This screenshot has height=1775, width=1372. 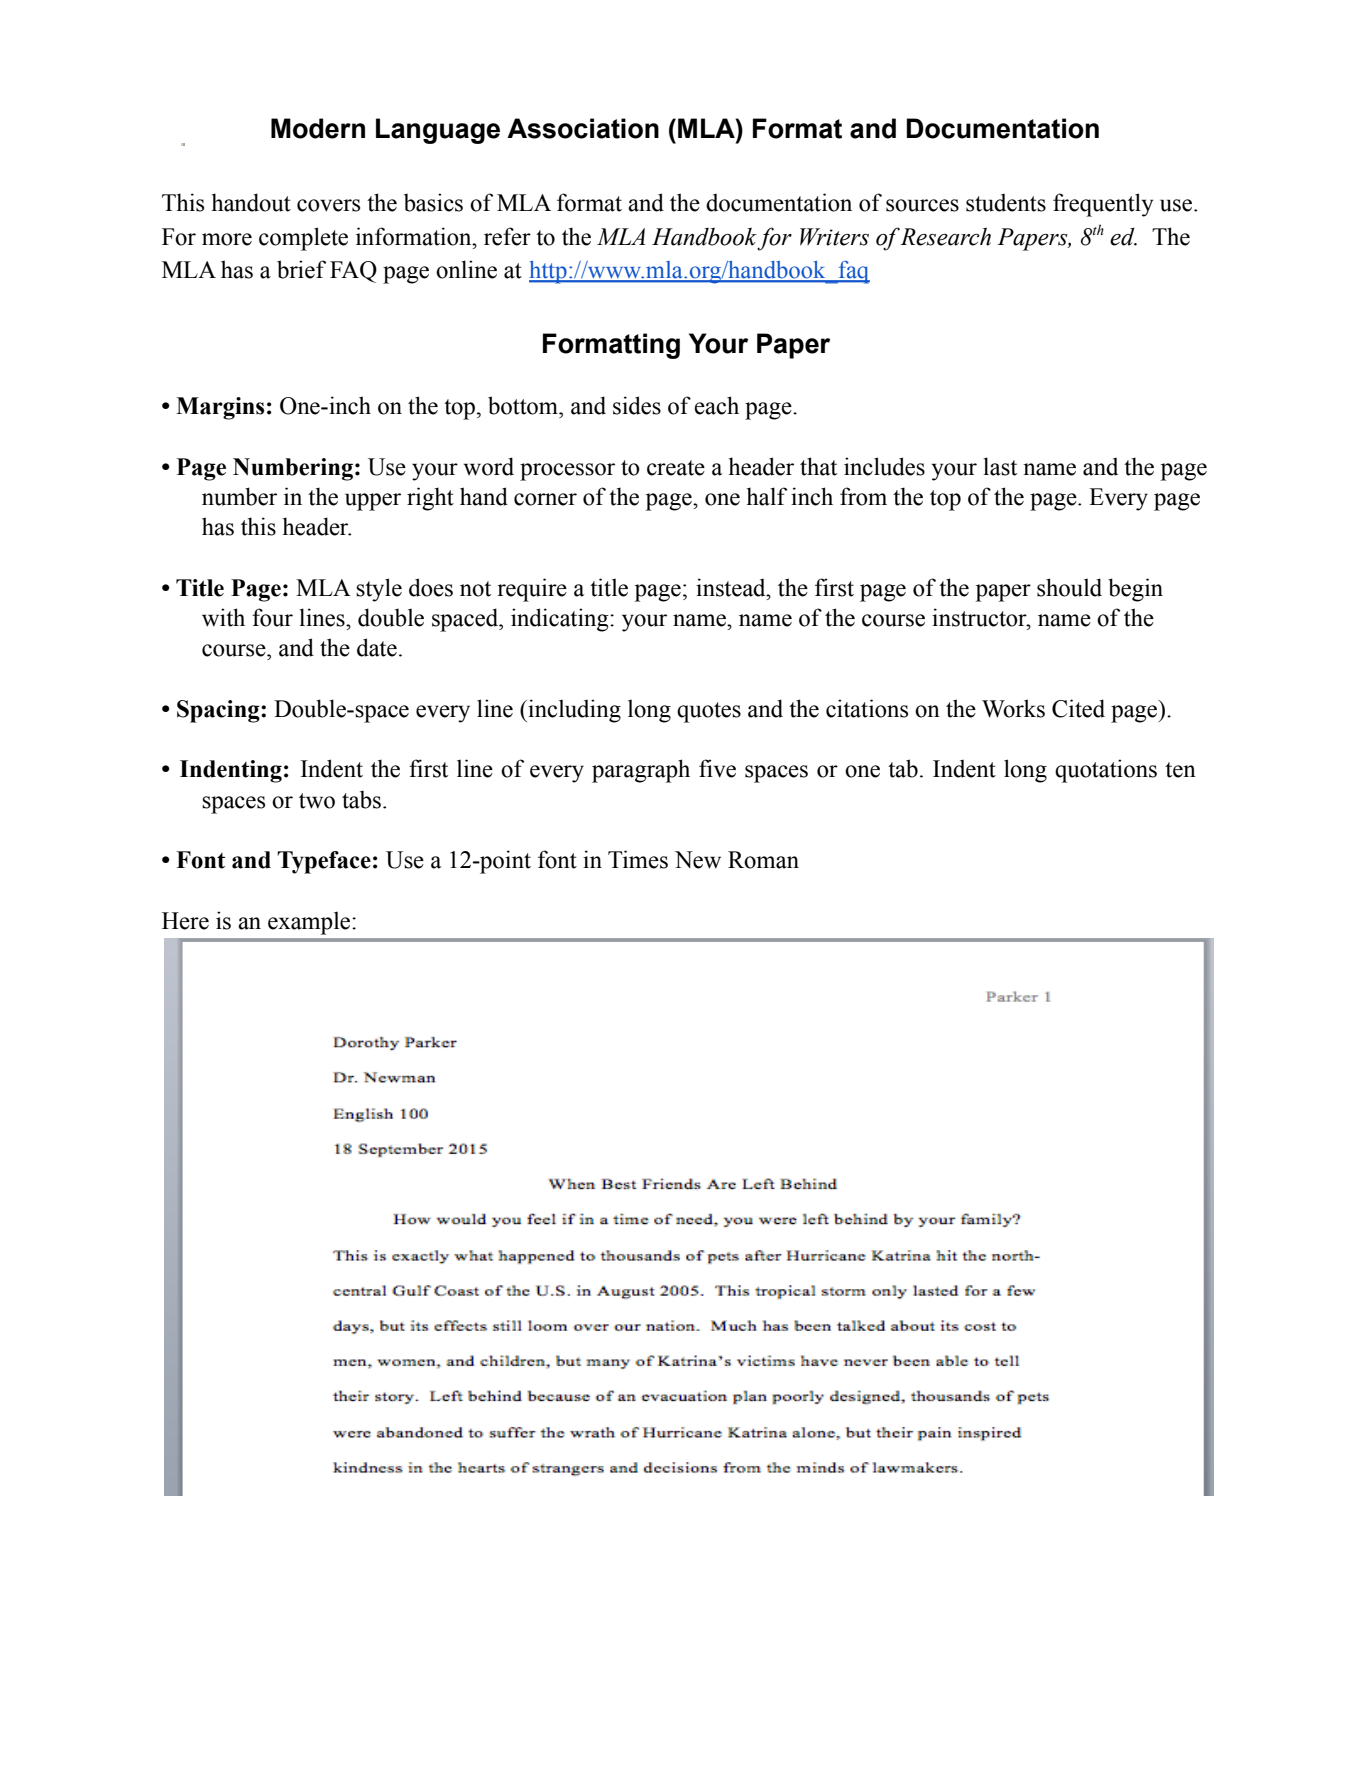 I want to click on Cited, so click(x=1078, y=708).
